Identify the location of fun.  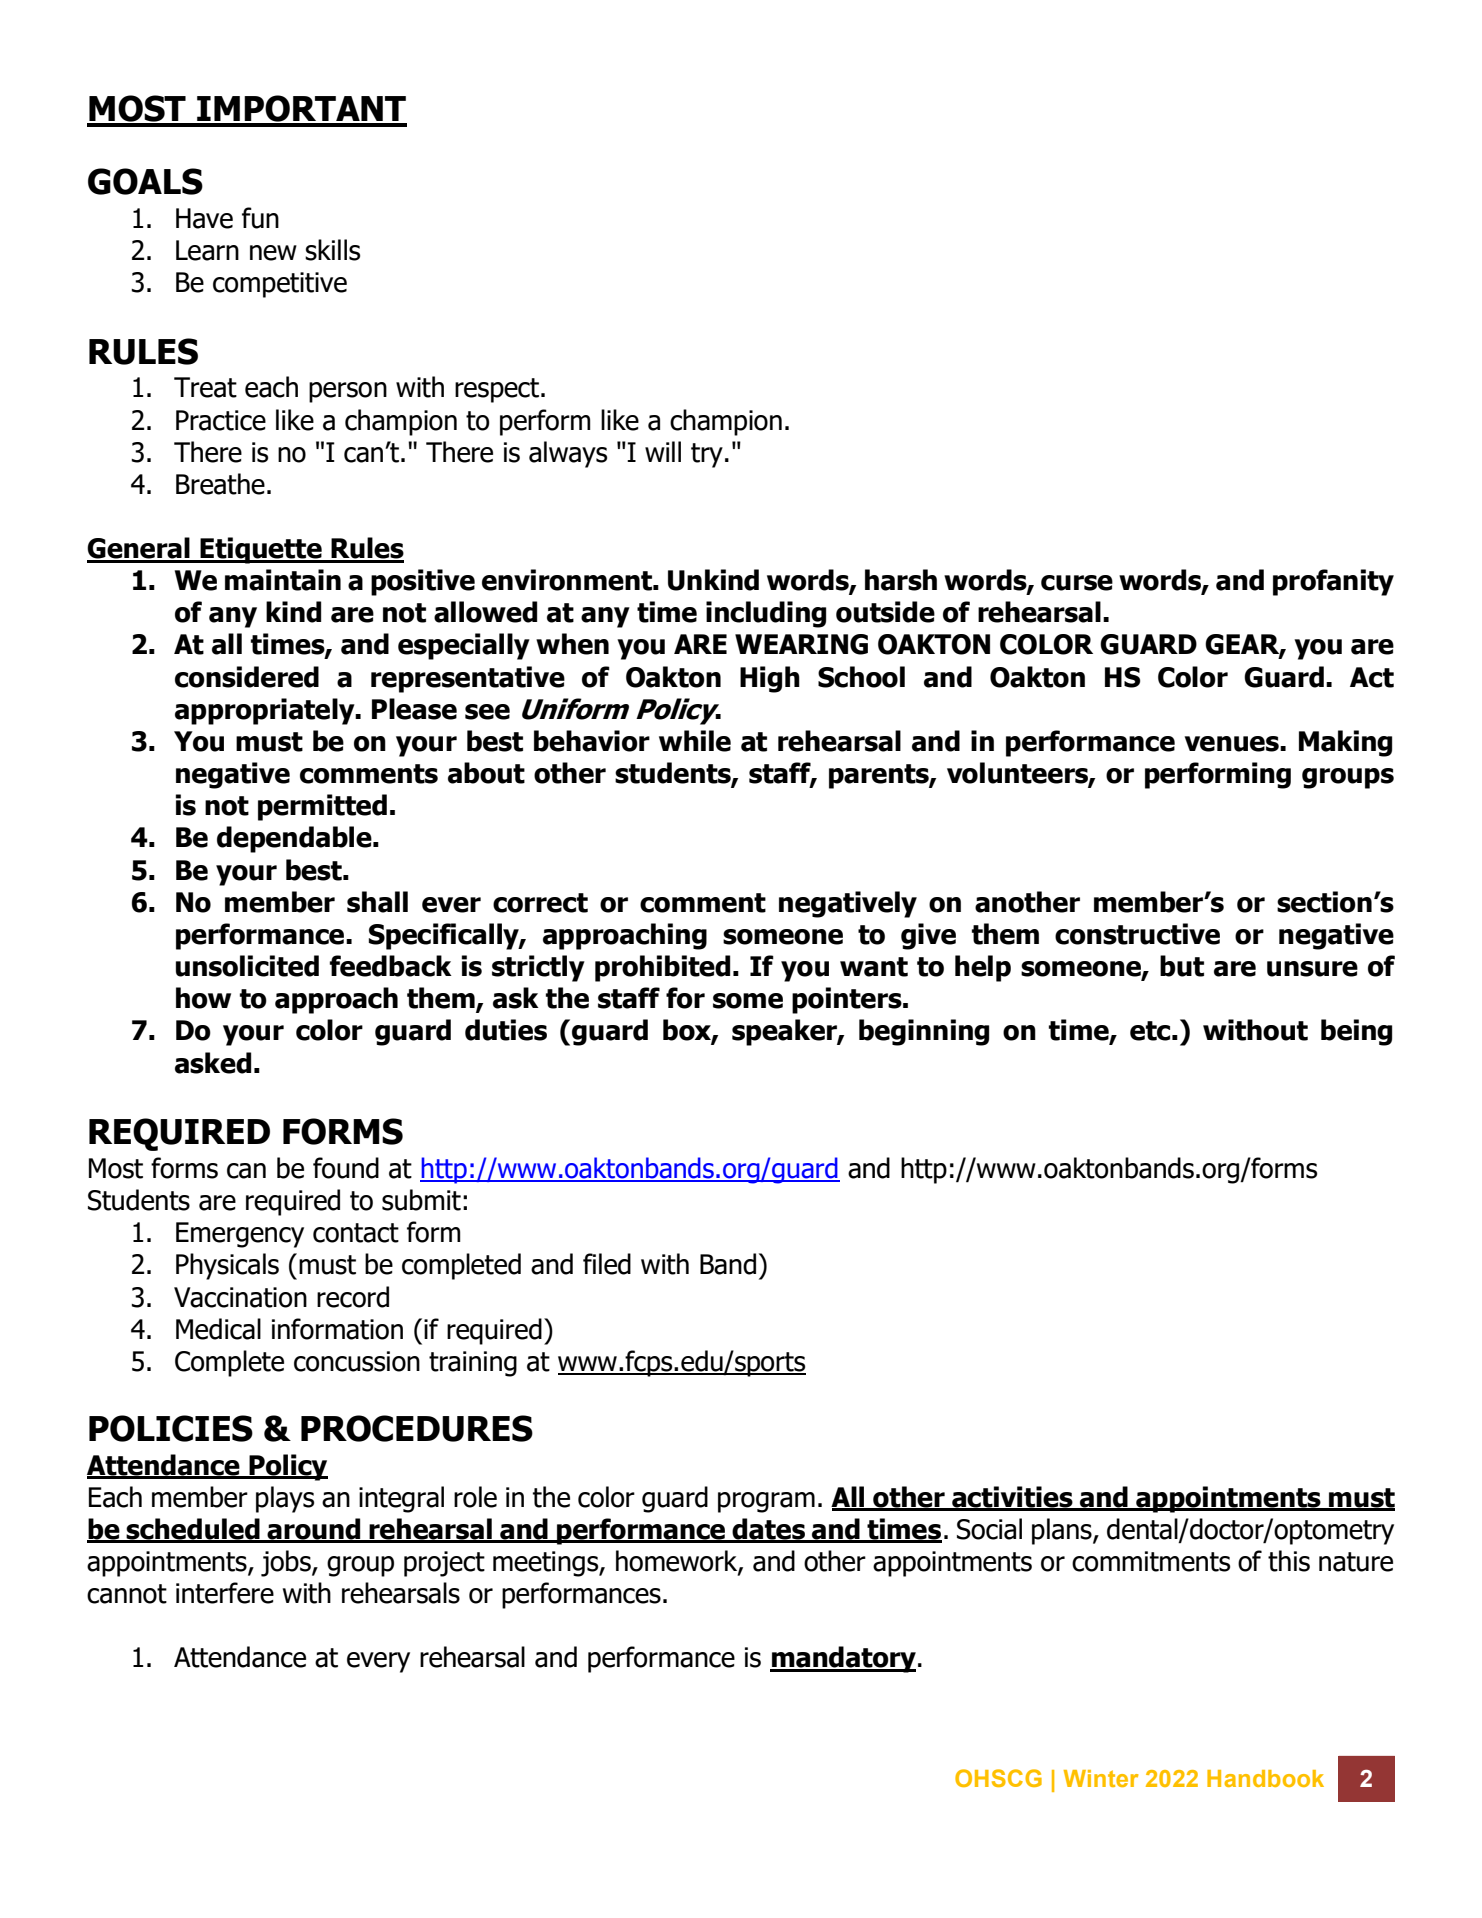
(260, 218).
